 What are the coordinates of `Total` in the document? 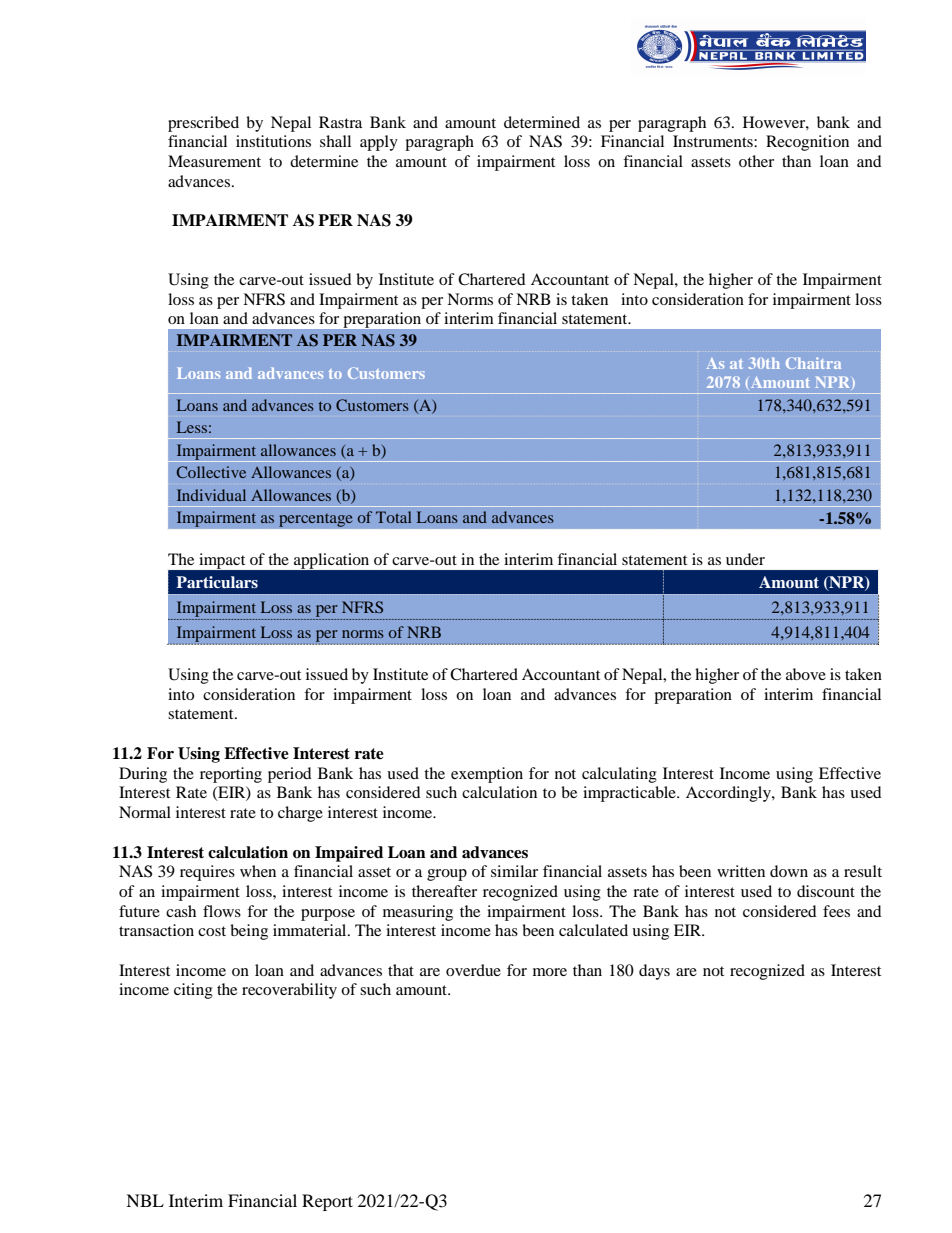 It's located at (394, 517).
